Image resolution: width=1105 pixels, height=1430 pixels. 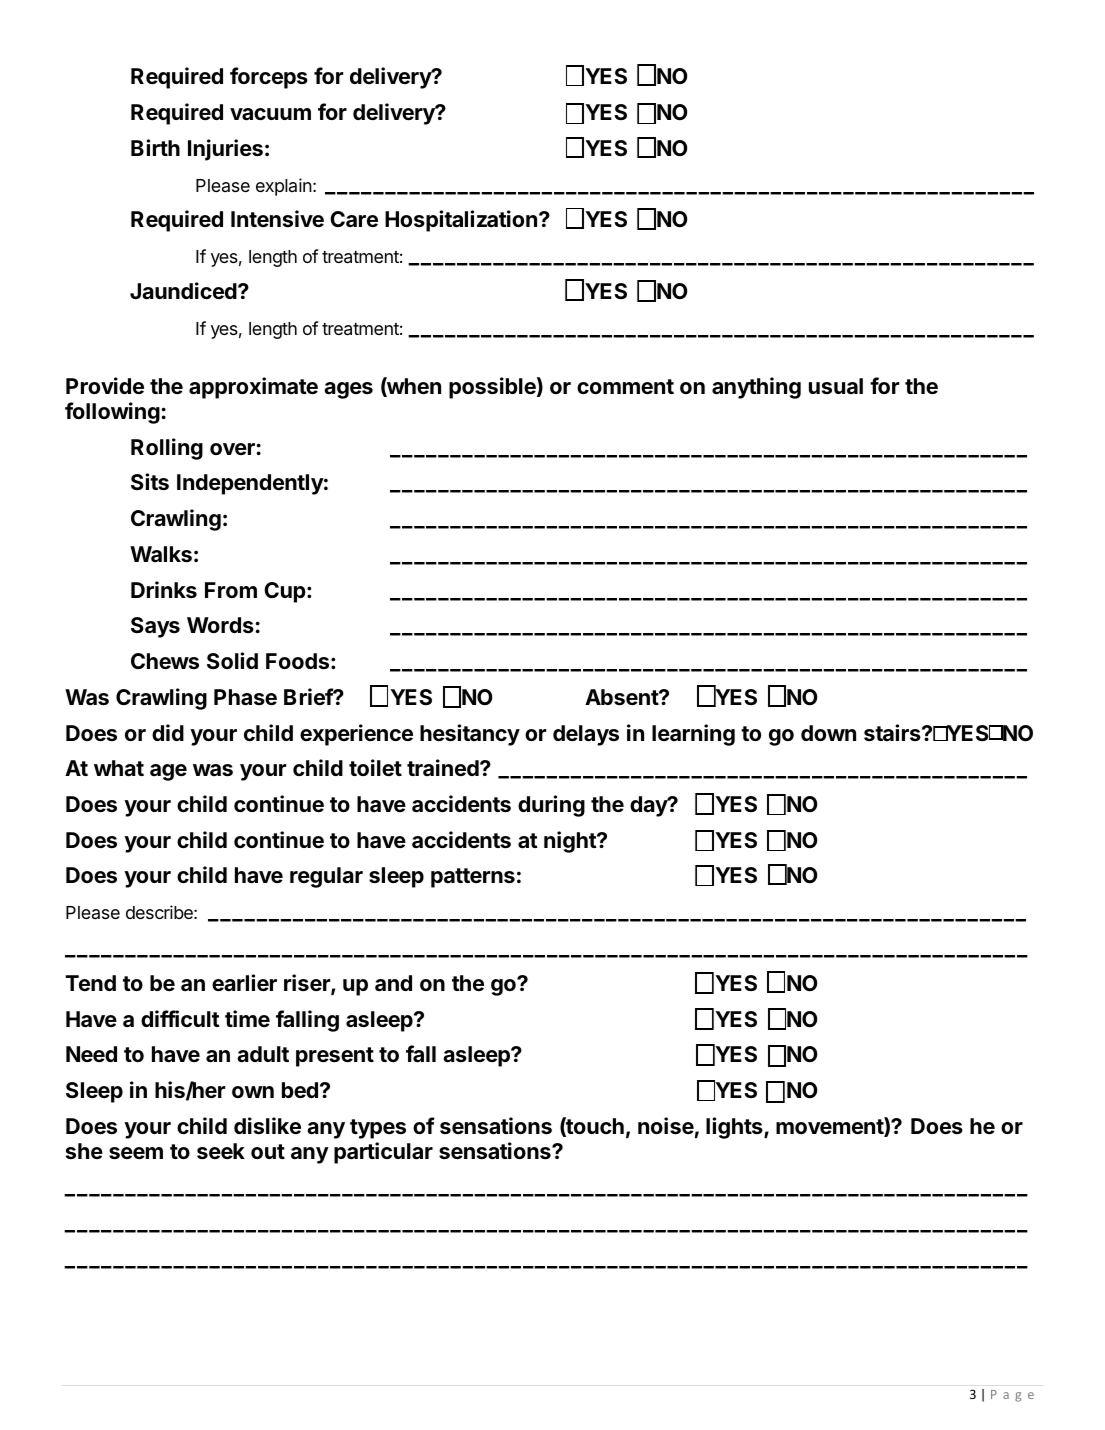 What do you see at coordinates (155, 147) in the page?
I see `Birth` at bounding box center [155, 147].
